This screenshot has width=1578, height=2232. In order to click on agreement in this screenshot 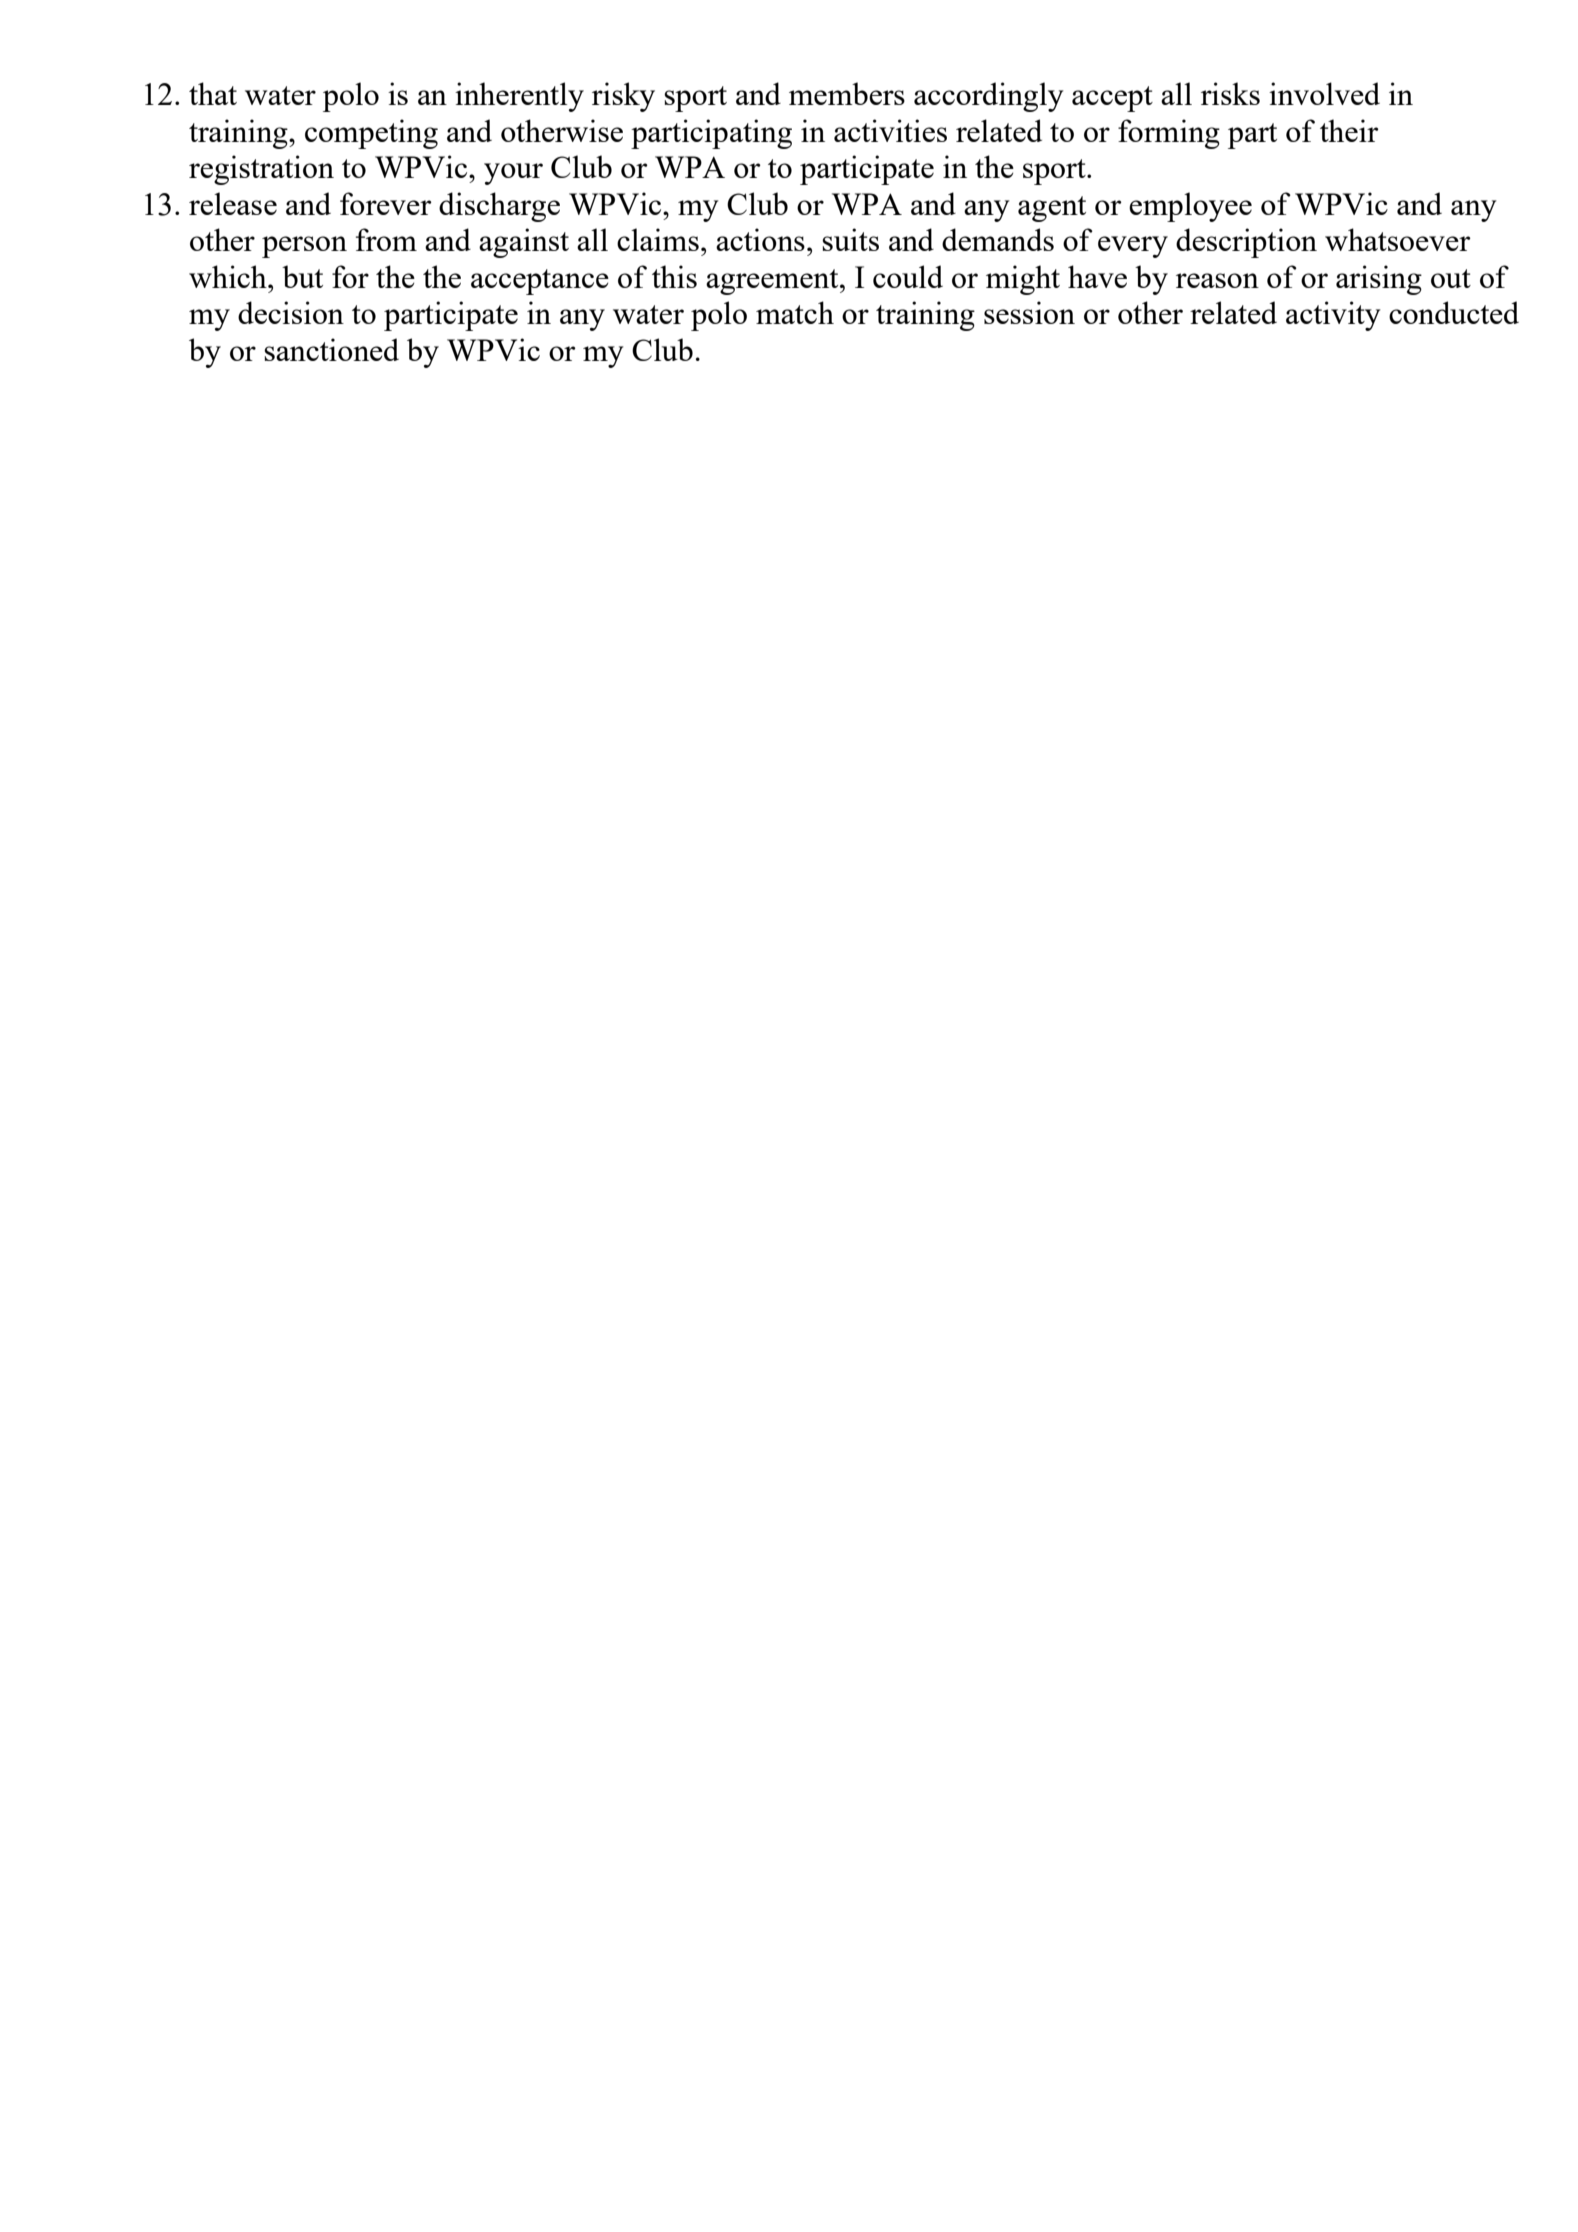, I will do `click(773, 282)`.
